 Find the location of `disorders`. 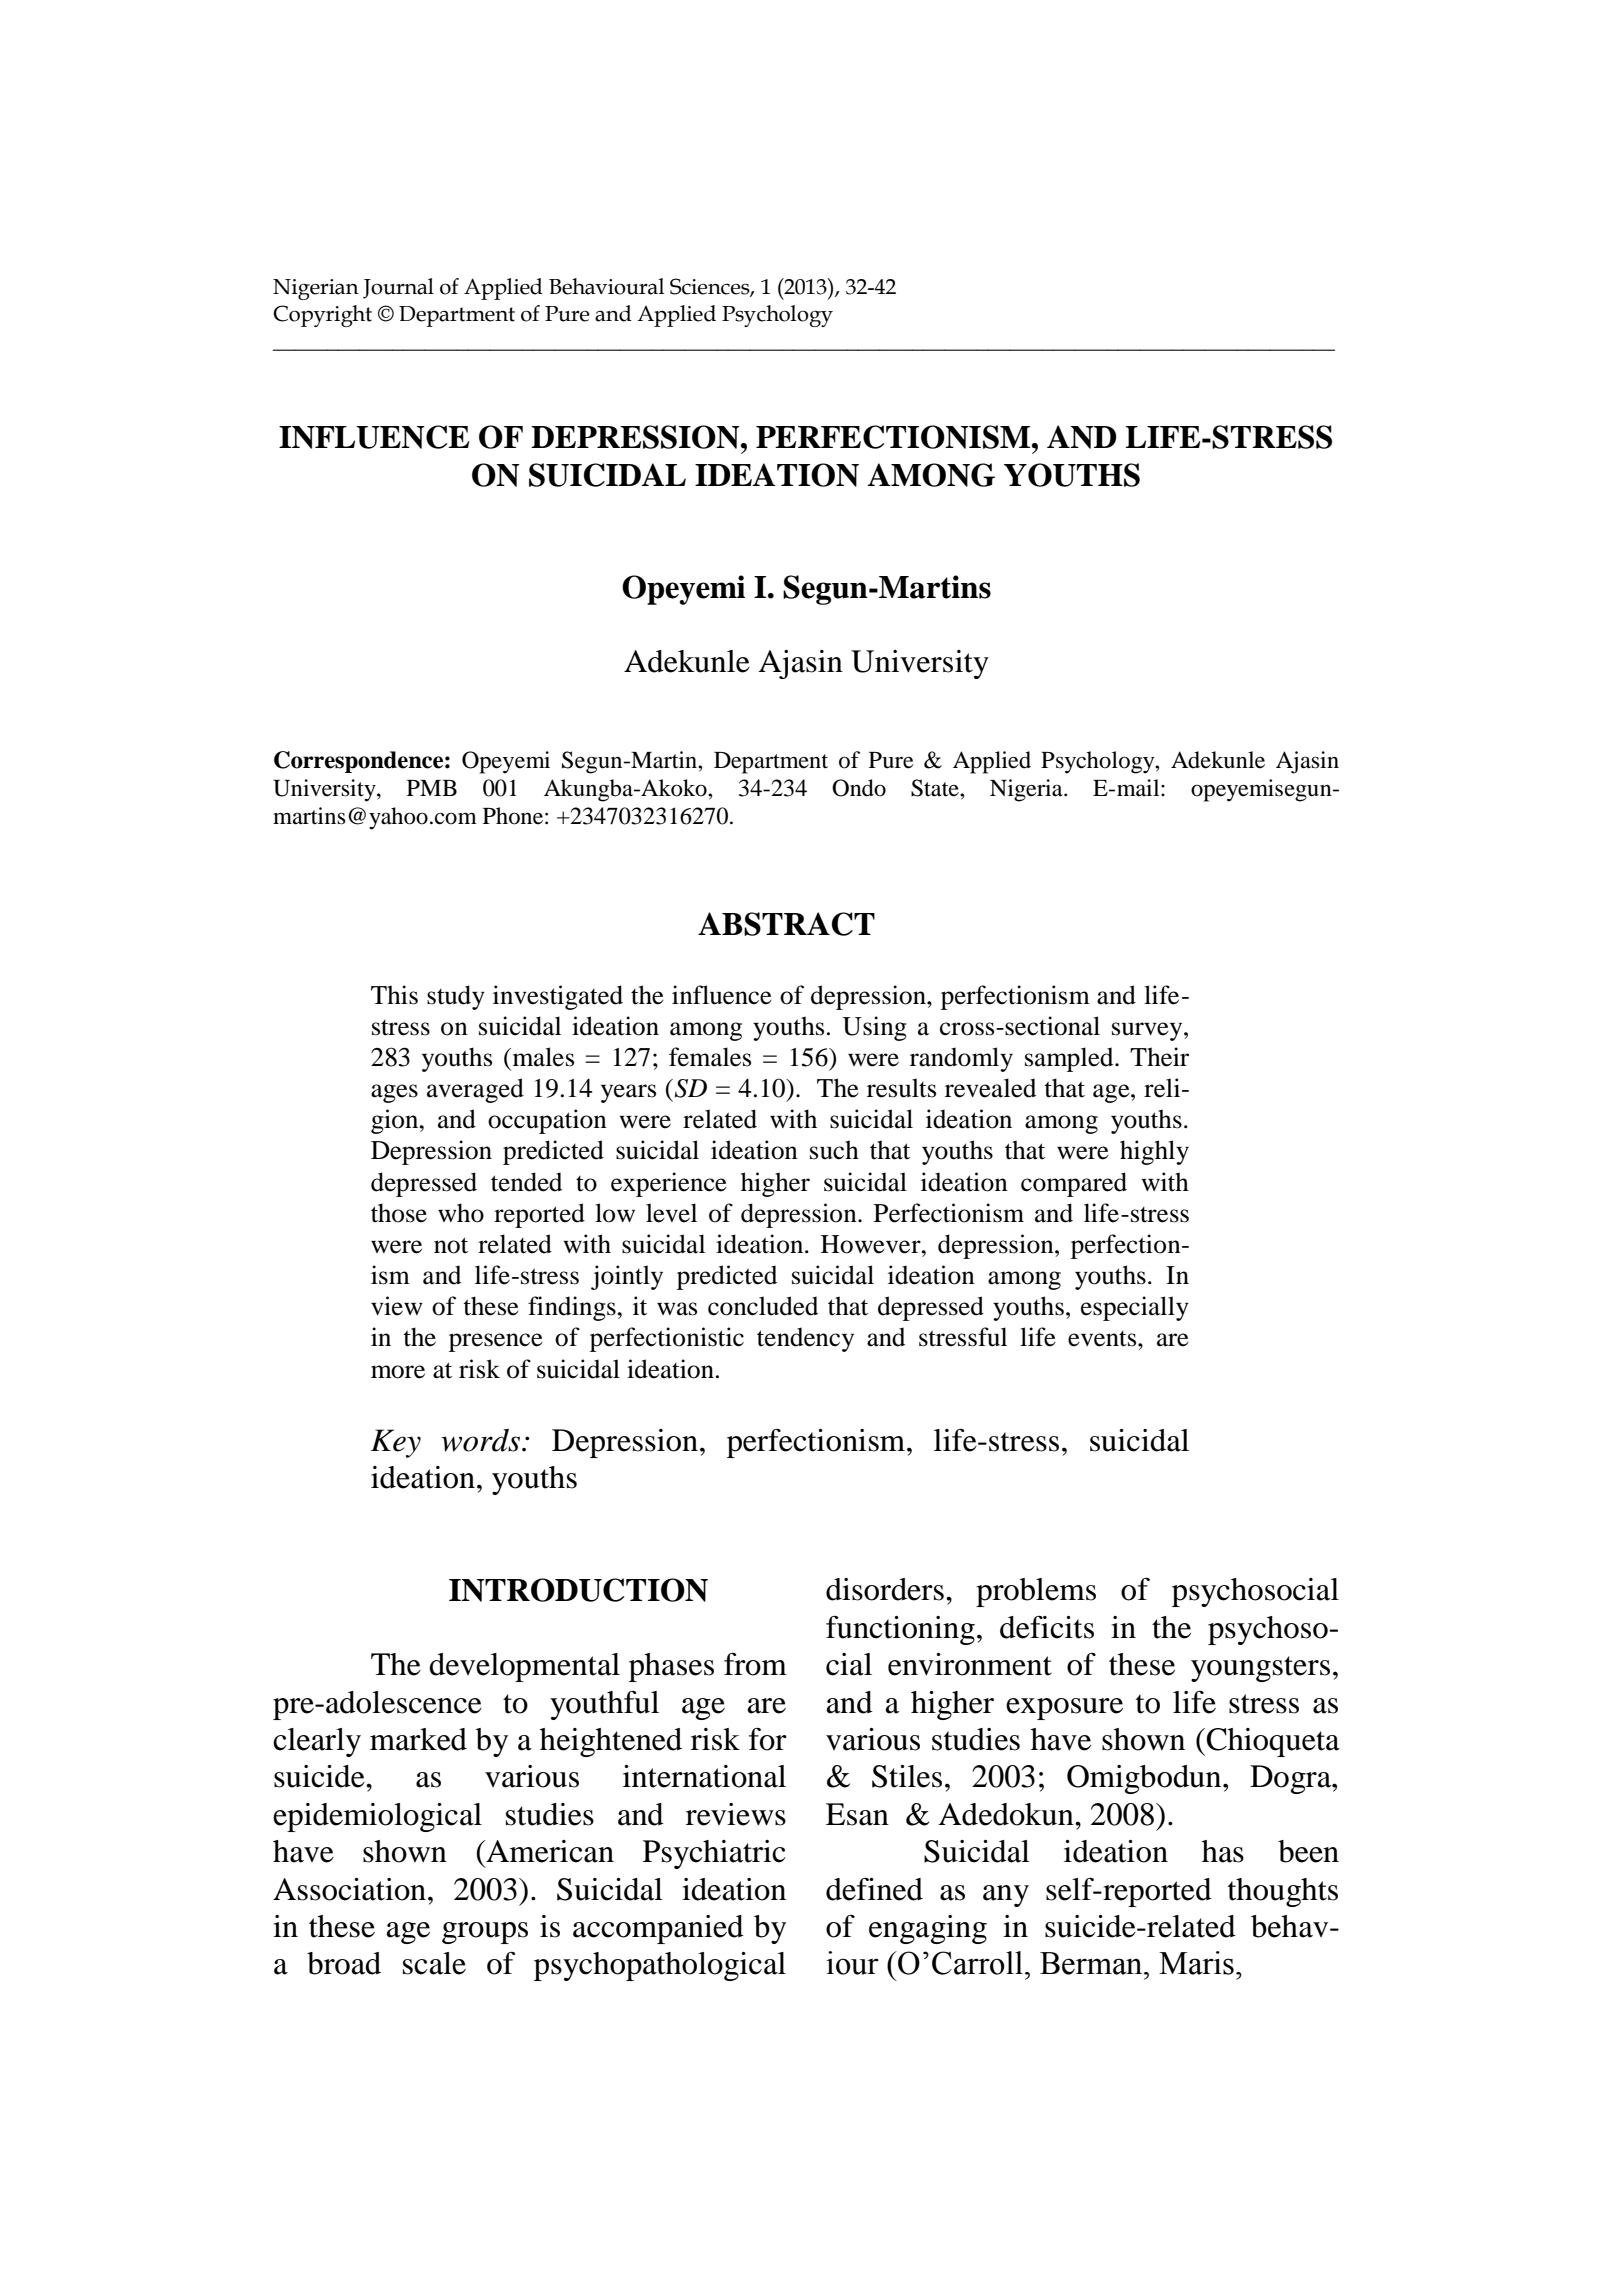

disorders is located at coordinates (885, 1589).
